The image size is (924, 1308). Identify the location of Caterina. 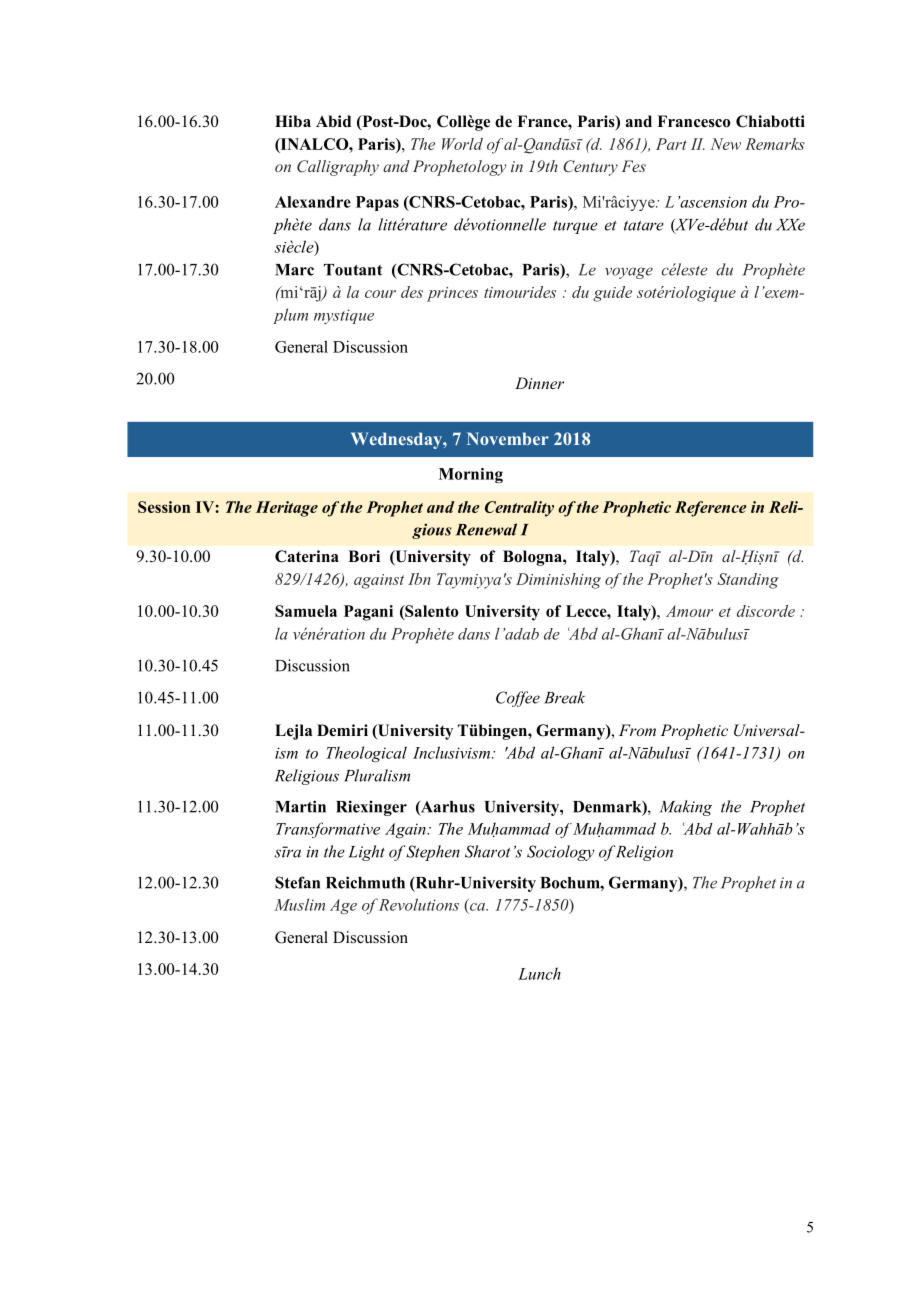
(307, 556).
